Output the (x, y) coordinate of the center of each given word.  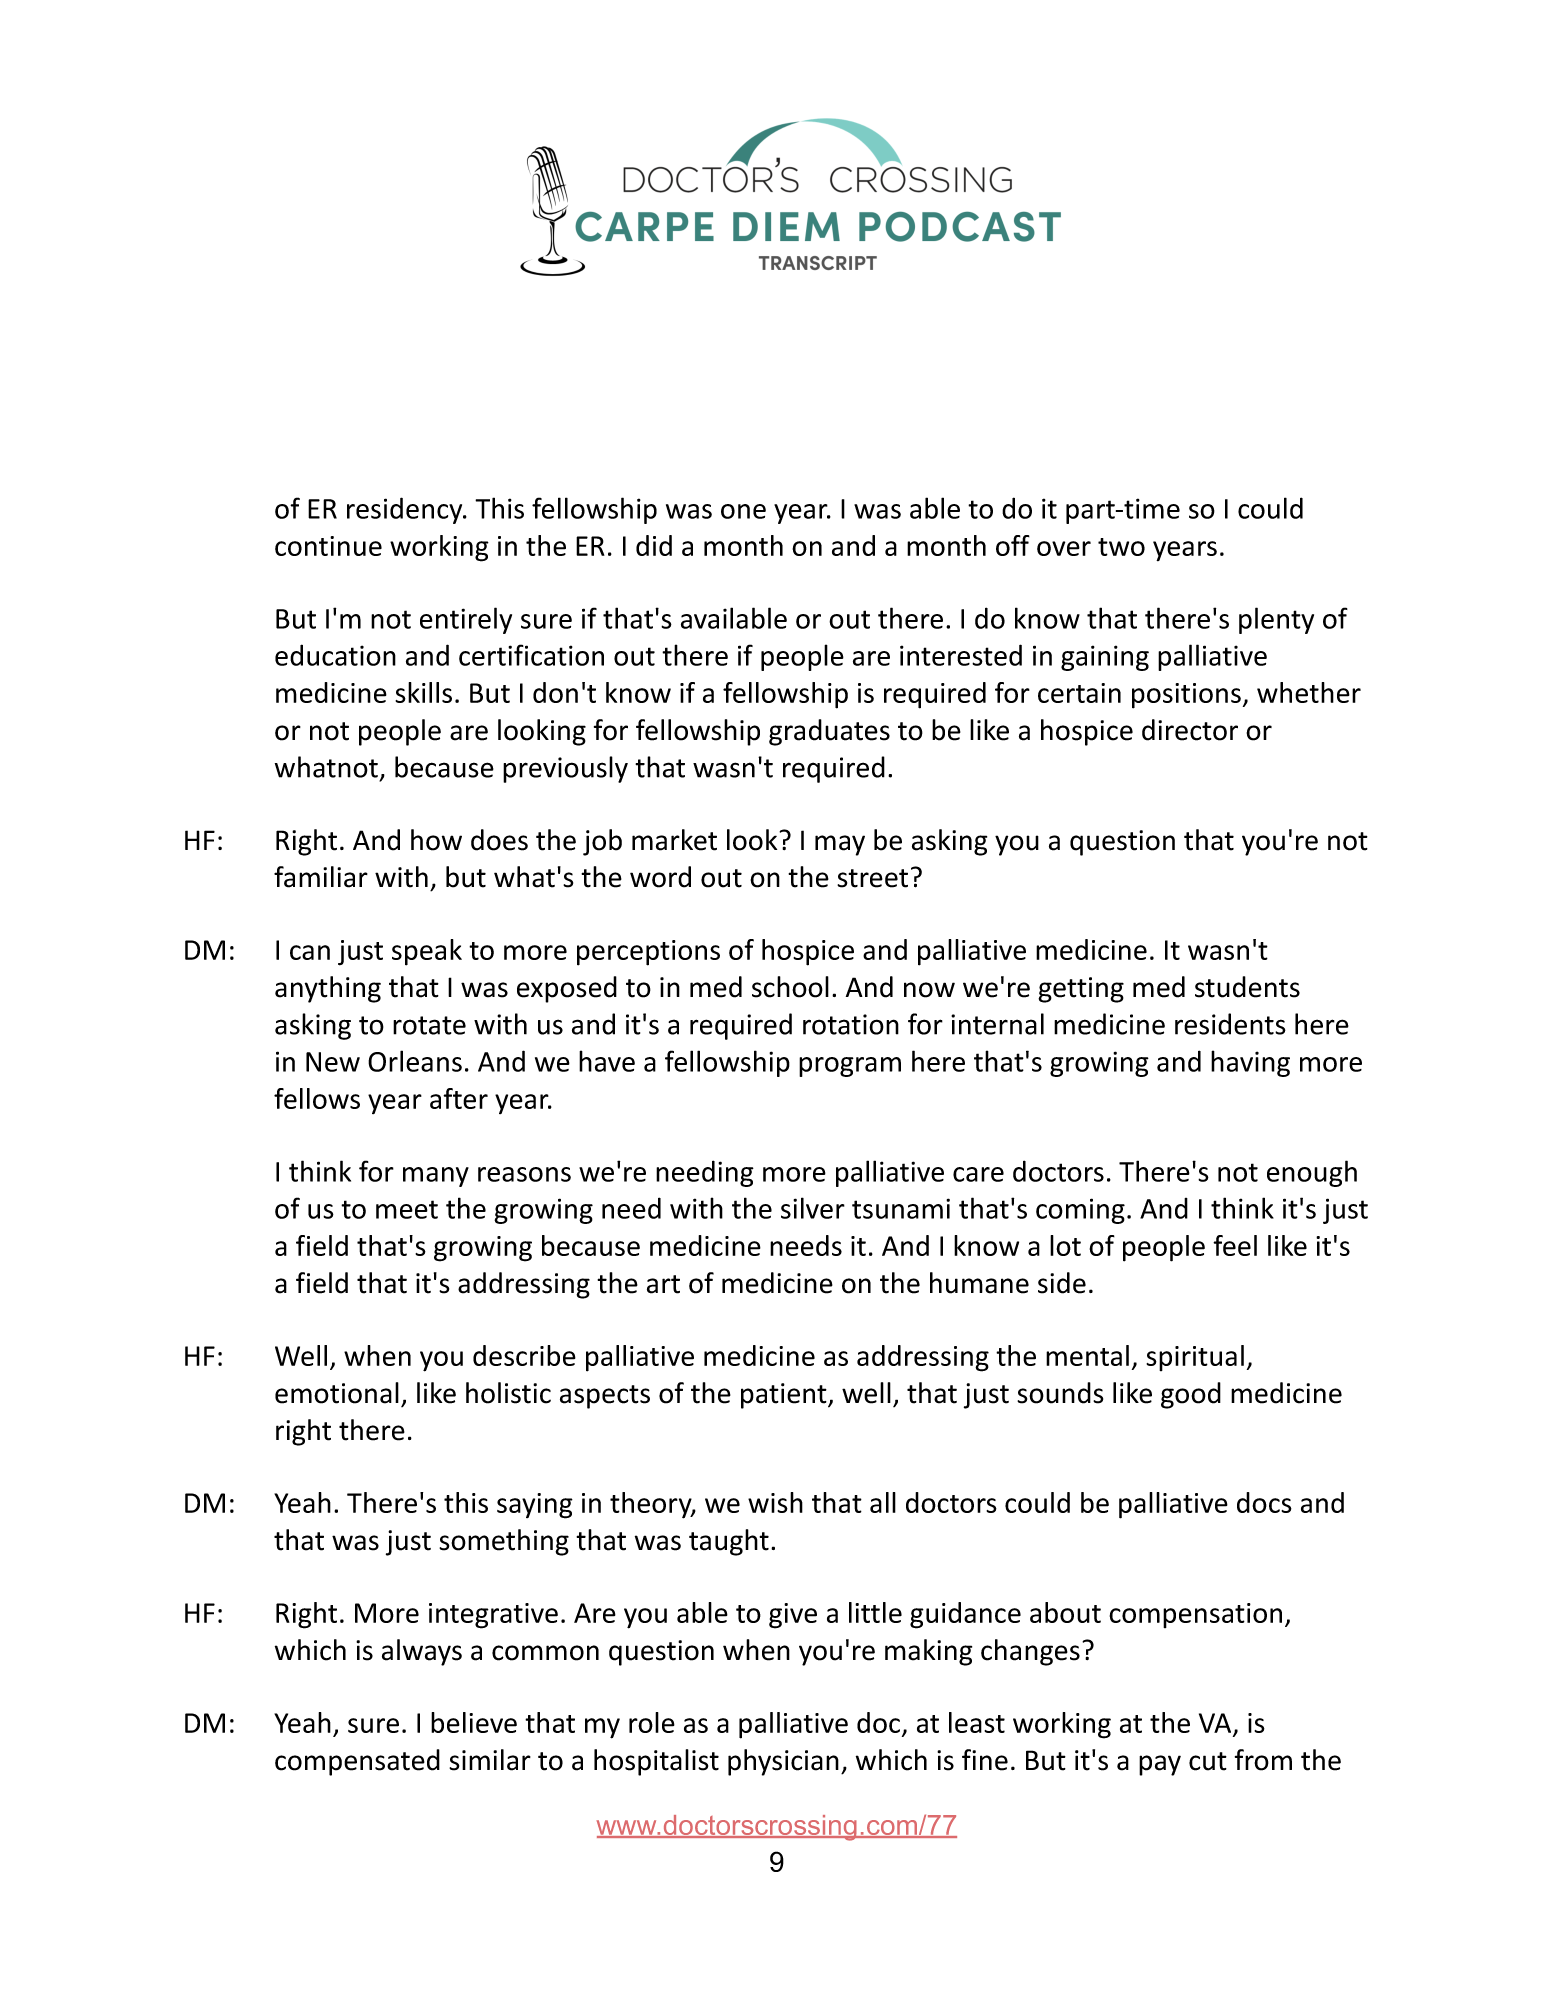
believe (474, 1722)
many (436, 1177)
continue (328, 546)
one (743, 511)
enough (1312, 1173)
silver (813, 1208)
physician (783, 1762)
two (1121, 547)
